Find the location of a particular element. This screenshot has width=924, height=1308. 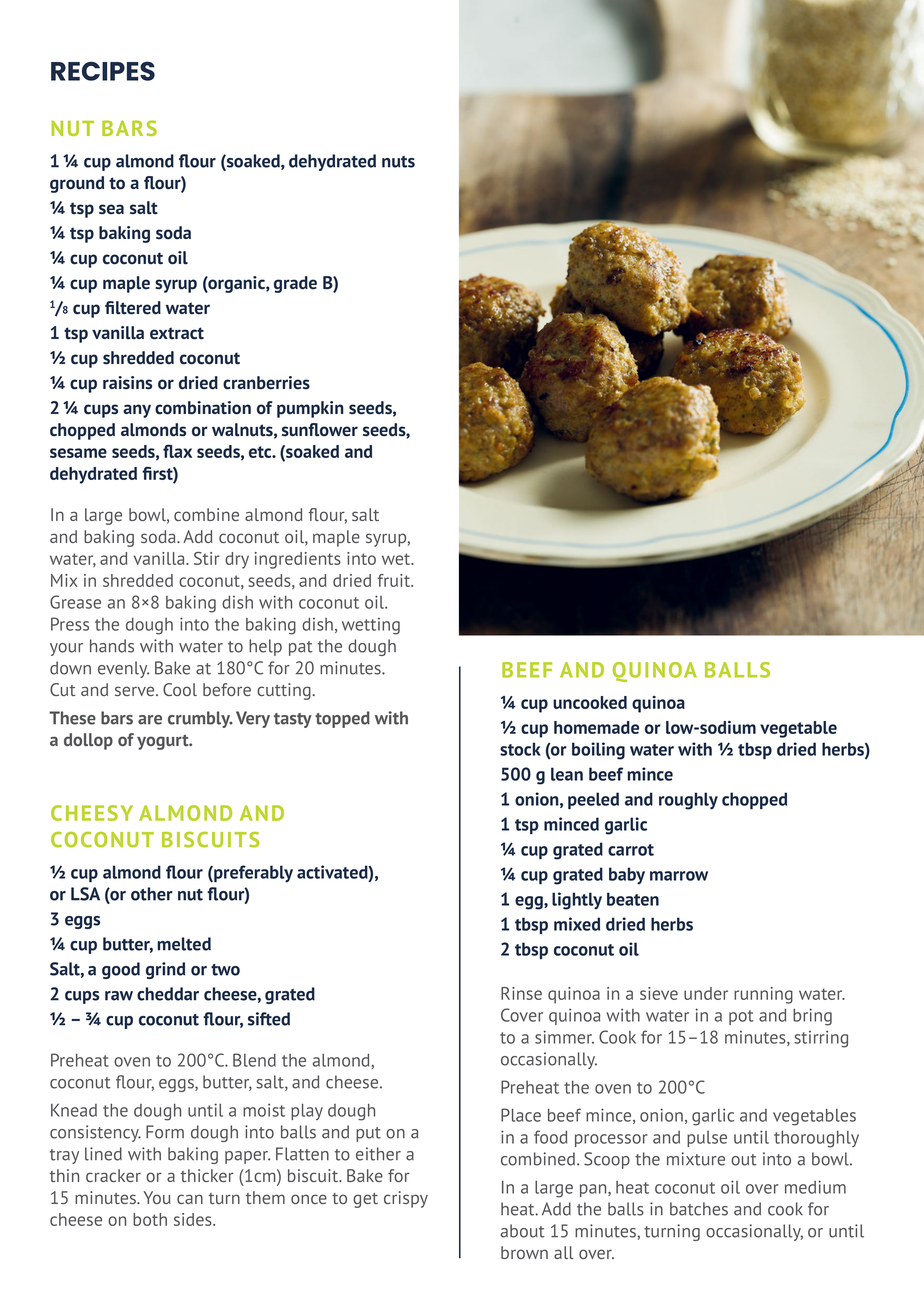

flax is located at coordinates (177, 451).
